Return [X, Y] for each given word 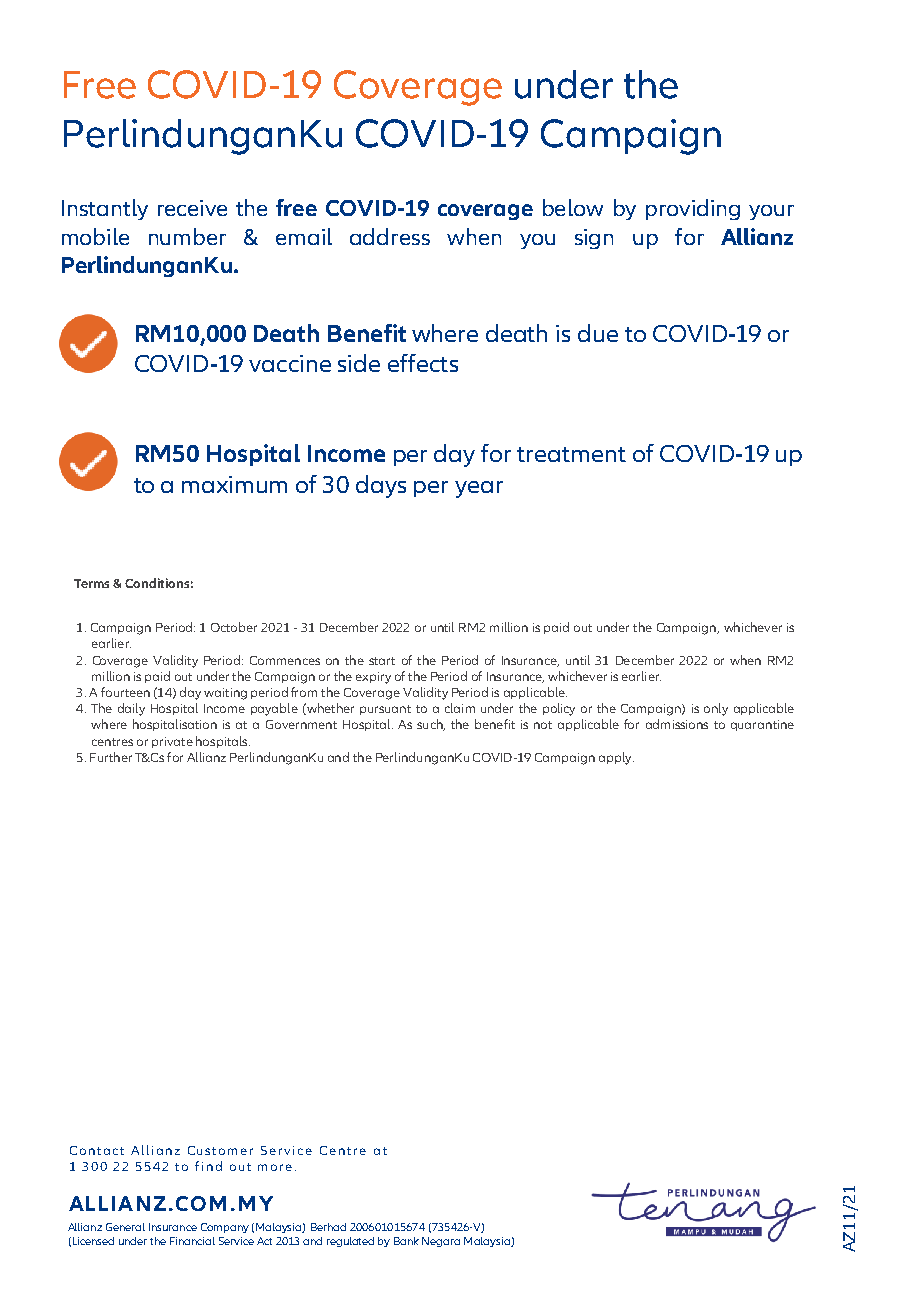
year [479, 489]
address [390, 236]
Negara [441, 1242]
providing [693, 209]
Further [111, 757]
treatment [571, 454]
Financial [192, 1241]
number [187, 236]
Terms [91, 583]
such [431, 725]
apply [616, 758]
